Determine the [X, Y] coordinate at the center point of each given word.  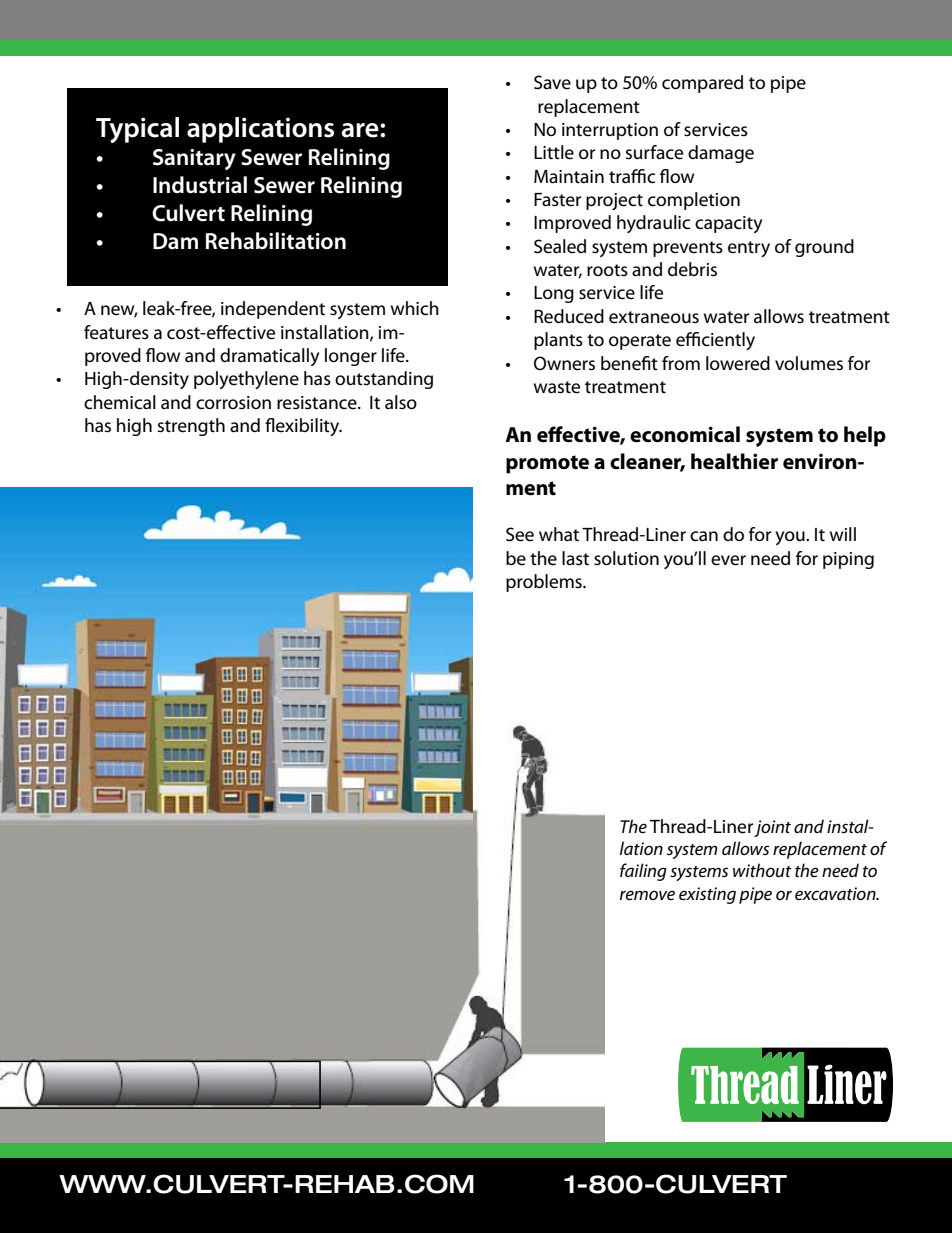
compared [702, 84]
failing [643, 872]
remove [647, 895]
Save [552, 82]
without [762, 870]
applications [260, 130]
